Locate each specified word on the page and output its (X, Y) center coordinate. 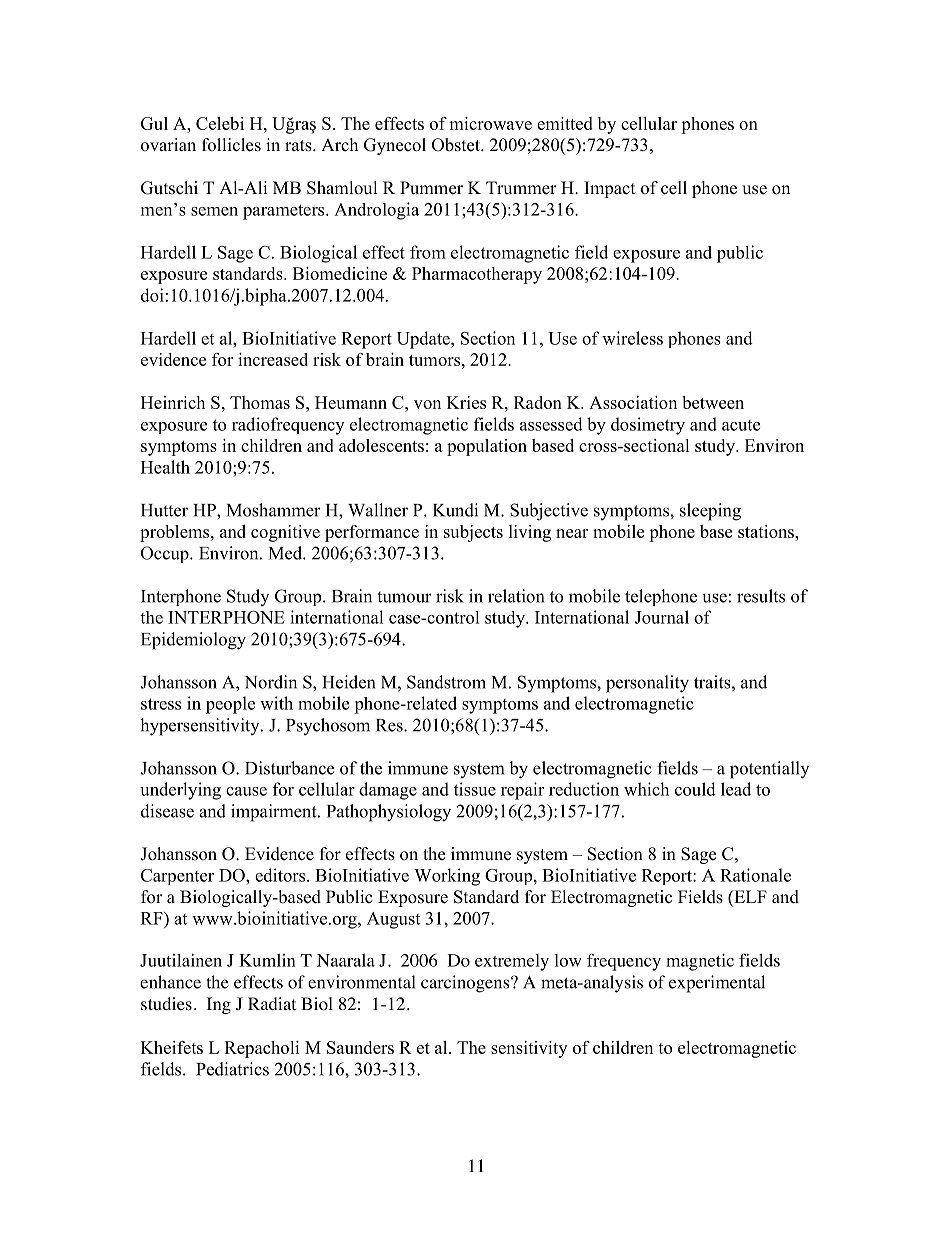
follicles (231, 145)
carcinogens (466, 984)
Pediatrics (232, 1069)
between (713, 402)
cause (246, 791)
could (695, 789)
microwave (490, 123)
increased (273, 359)
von (427, 404)
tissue (475, 789)
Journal (662, 617)
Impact (609, 189)
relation (516, 596)
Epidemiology (193, 641)
